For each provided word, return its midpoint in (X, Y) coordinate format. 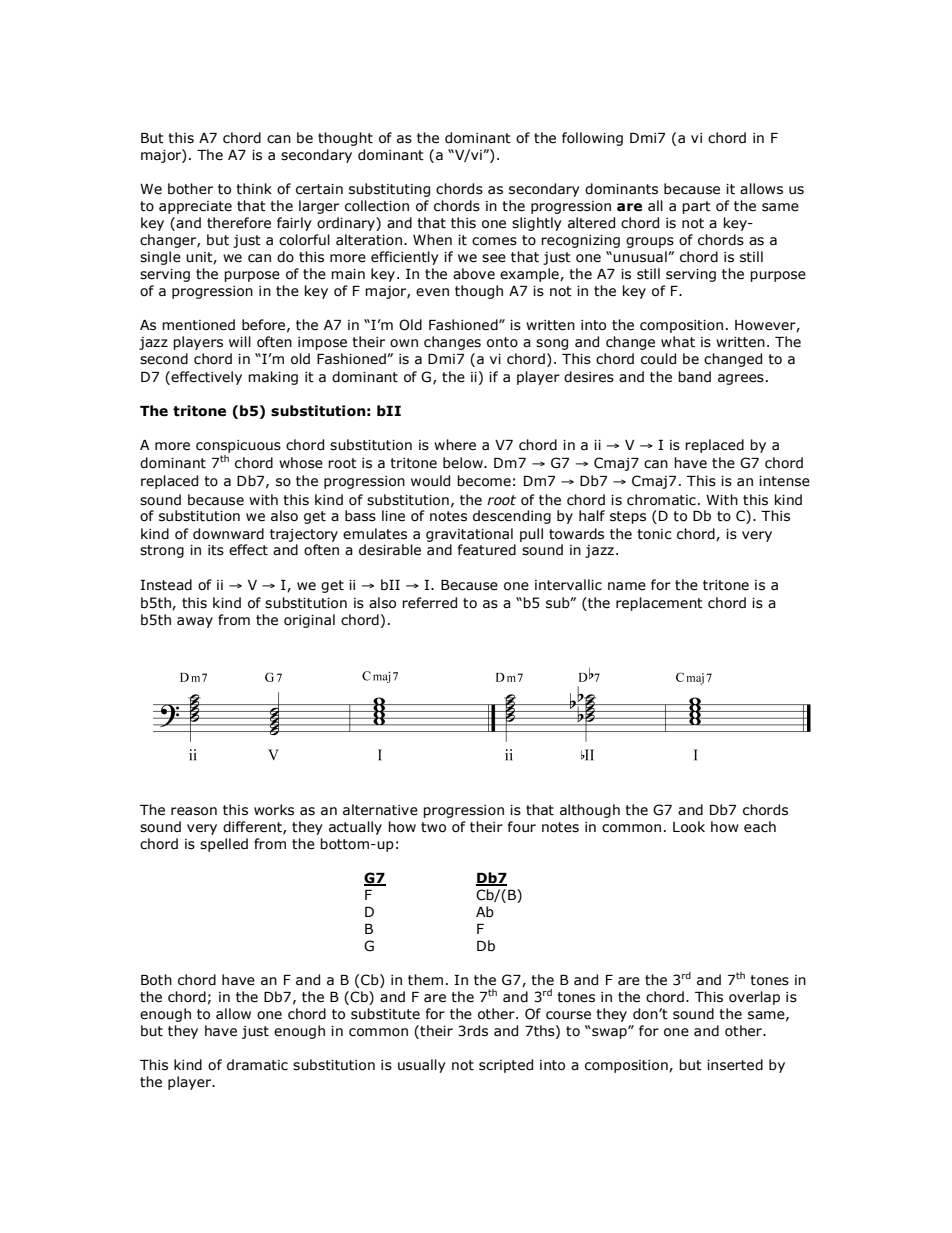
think (254, 189)
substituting (389, 190)
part (696, 207)
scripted (506, 1066)
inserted (735, 1065)
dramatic (257, 1065)
